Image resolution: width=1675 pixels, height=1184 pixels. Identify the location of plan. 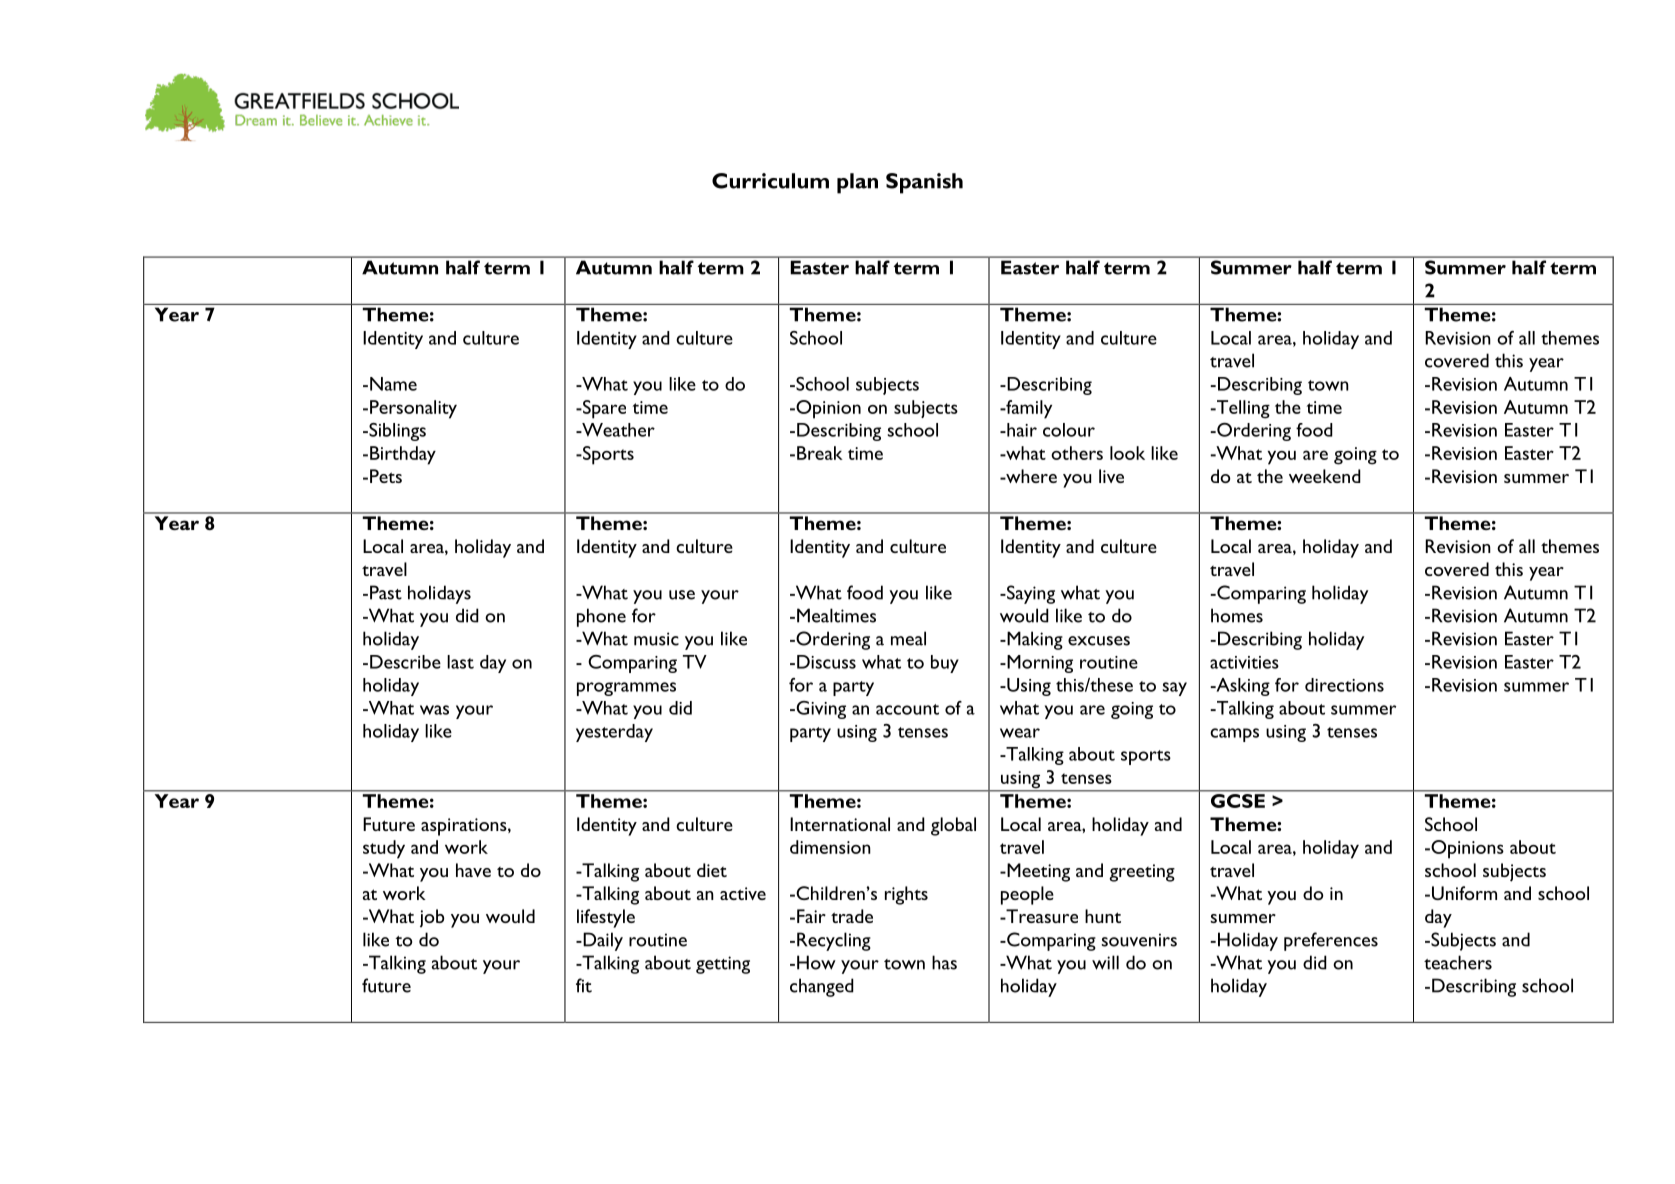
(857, 183).
